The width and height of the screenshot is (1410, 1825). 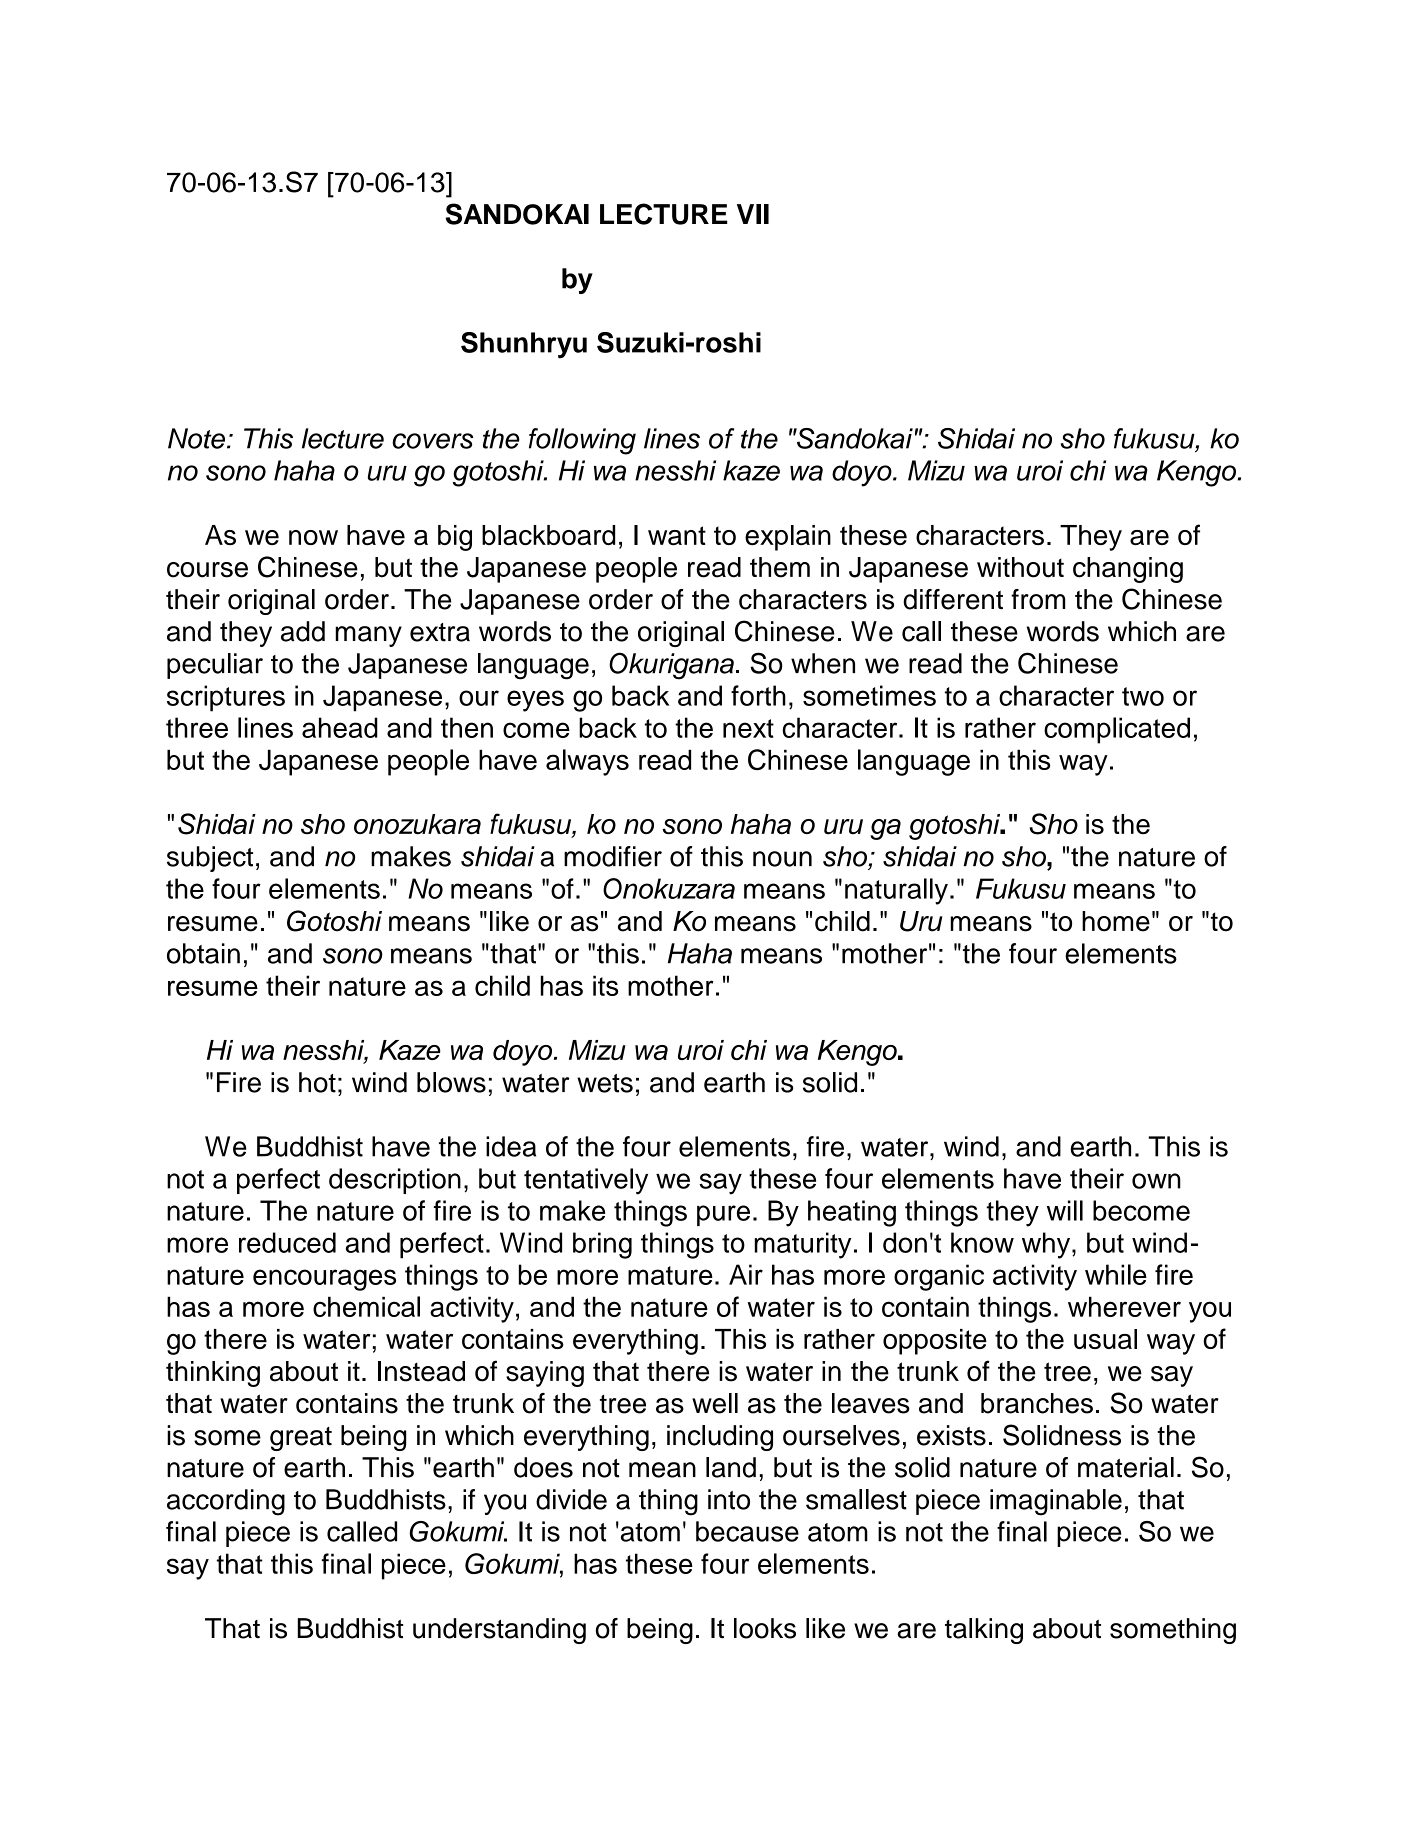 What do you see at coordinates (1047, 1245) in the screenshot?
I see `why` at bounding box center [1047, 1245].
